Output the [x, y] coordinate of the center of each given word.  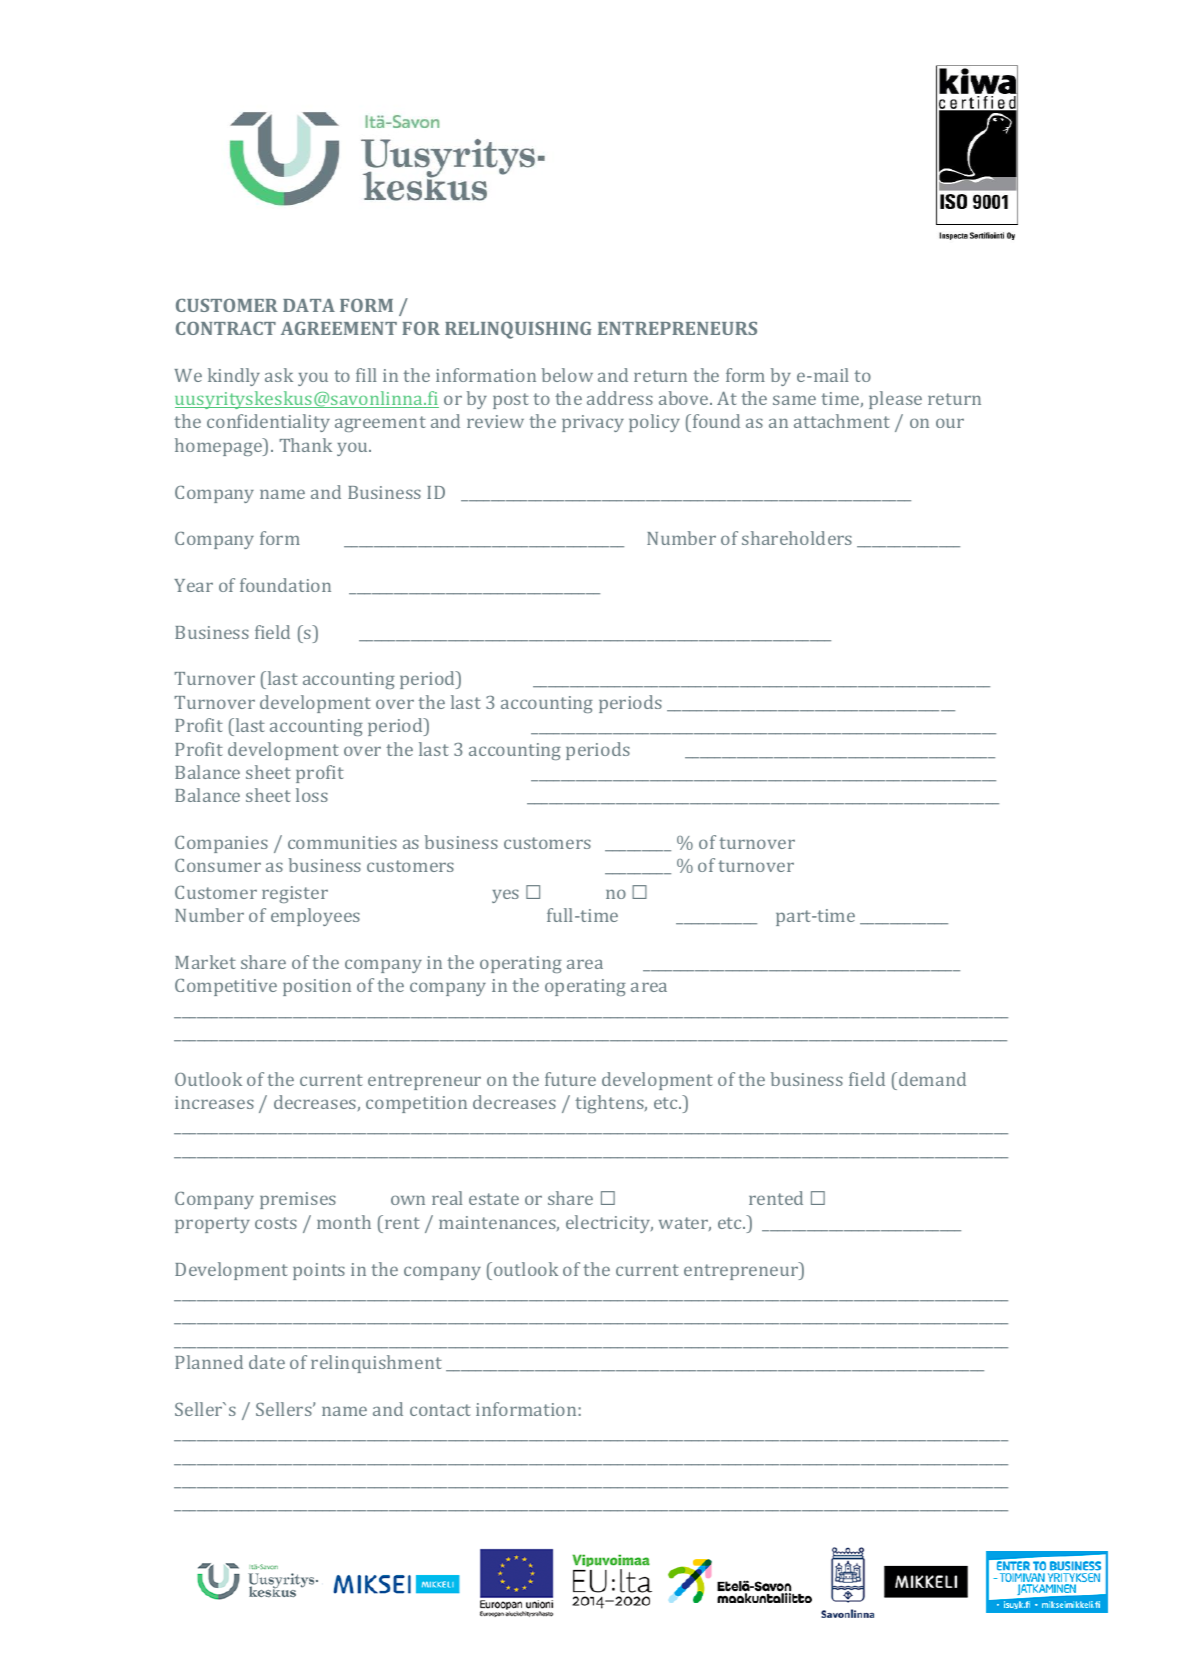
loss [312, 795]
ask [279, 375]
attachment [842, 421]
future [570, 1079]
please [895, 400]
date [267, 1362]
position [317, 987]
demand [932, 1079]
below [567, 375]
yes [505, 896]
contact [440, 1410]
